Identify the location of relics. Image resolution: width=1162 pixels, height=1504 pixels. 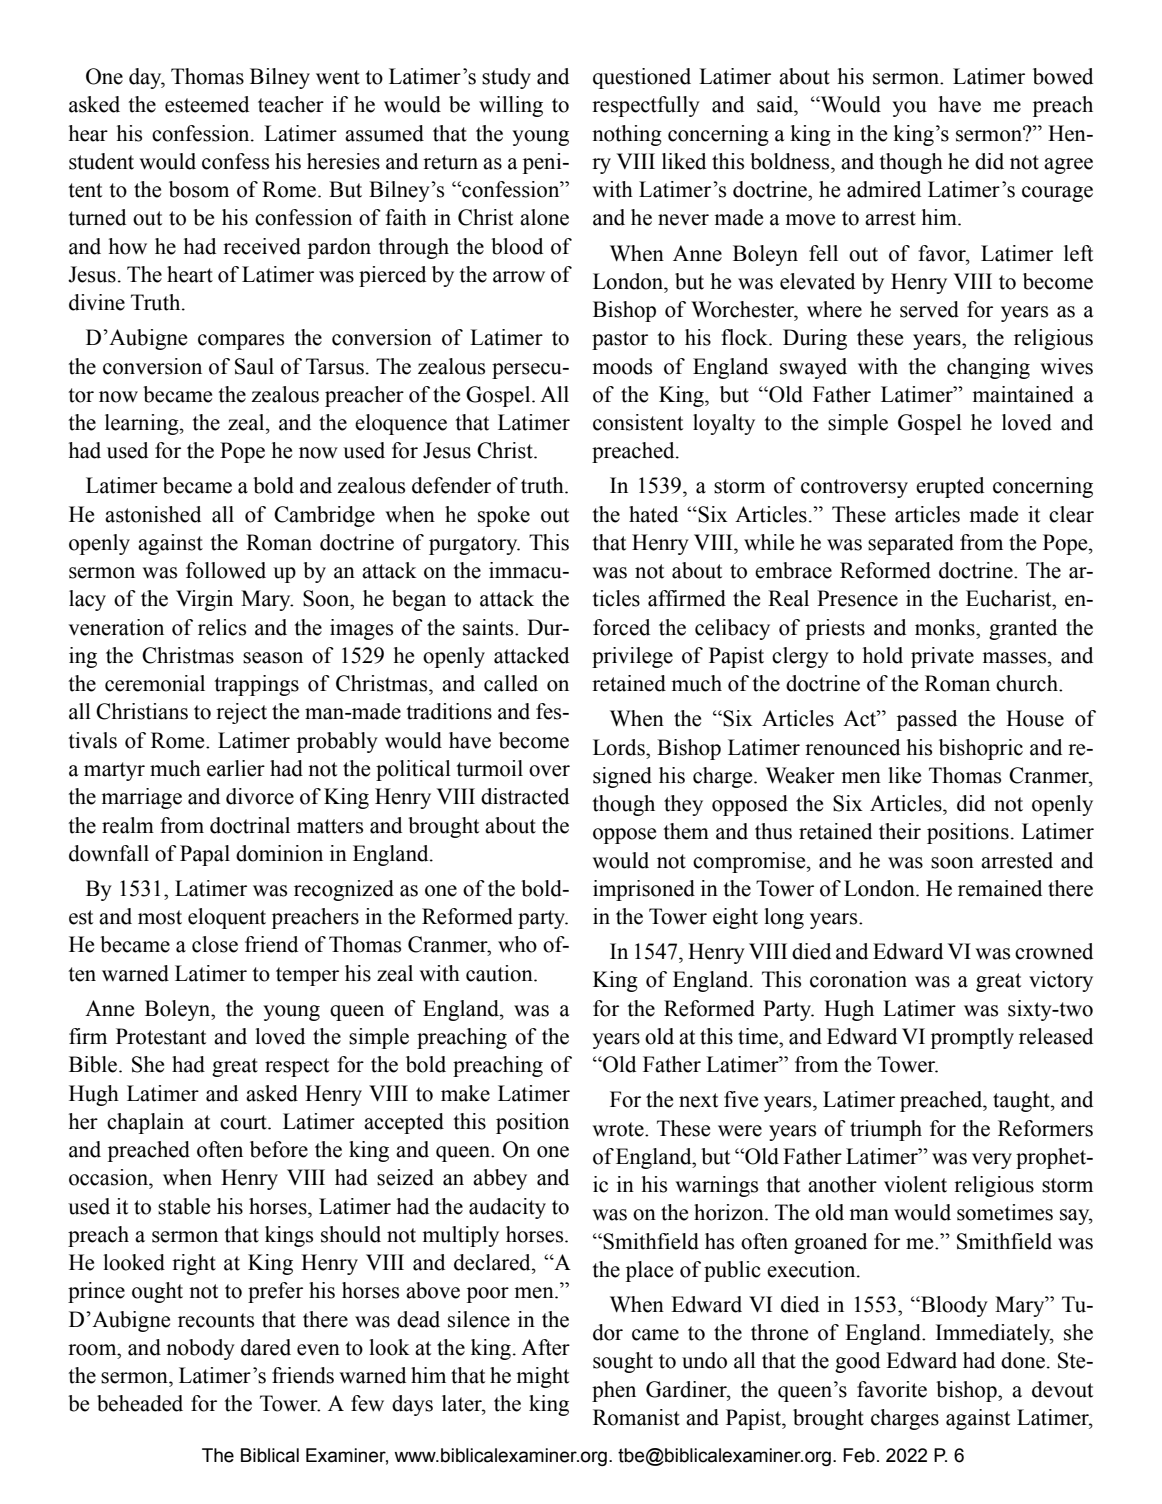
(222, 627).
